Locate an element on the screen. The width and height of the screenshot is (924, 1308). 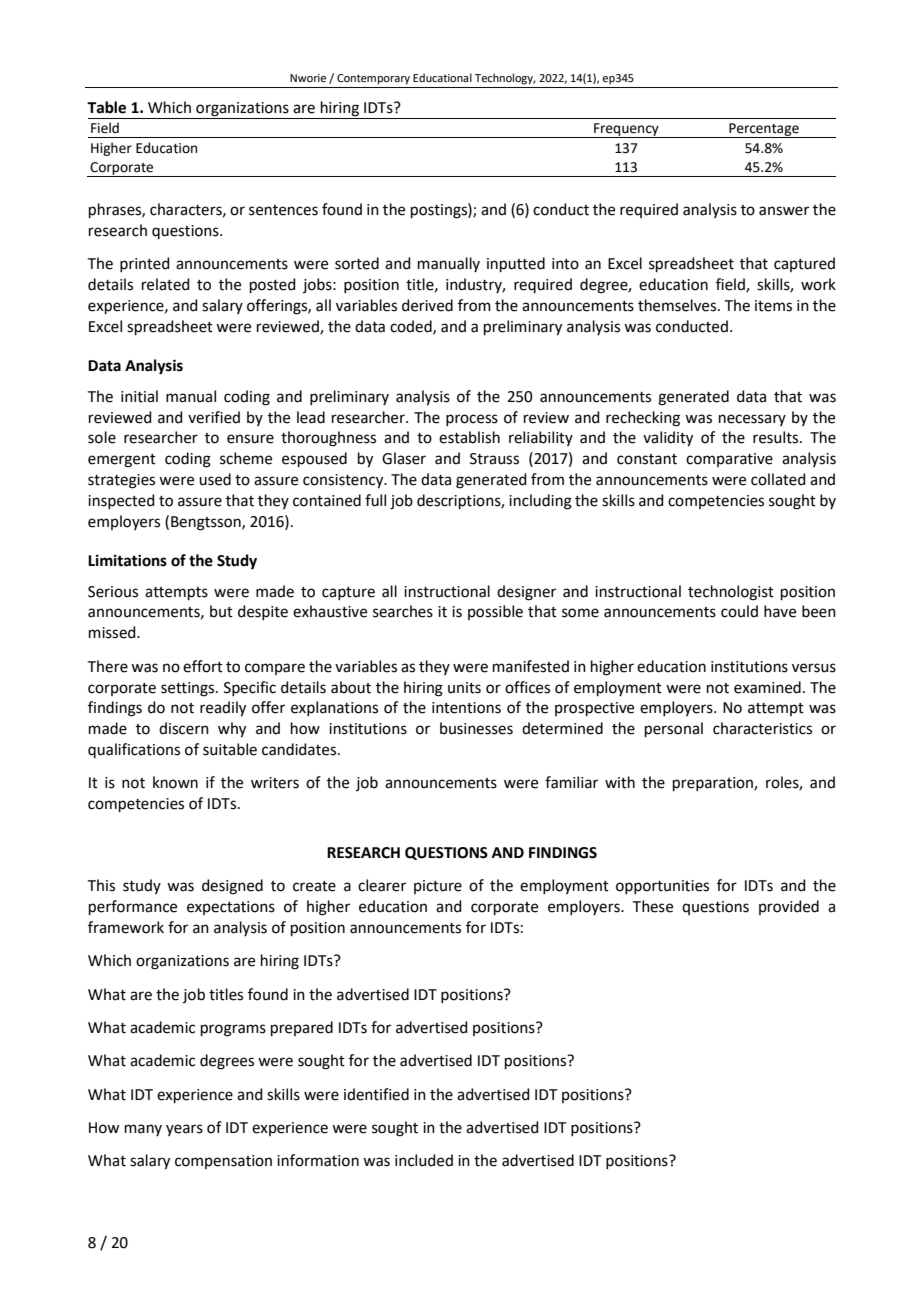
Contemporary is located at coordinates (373, 79).
